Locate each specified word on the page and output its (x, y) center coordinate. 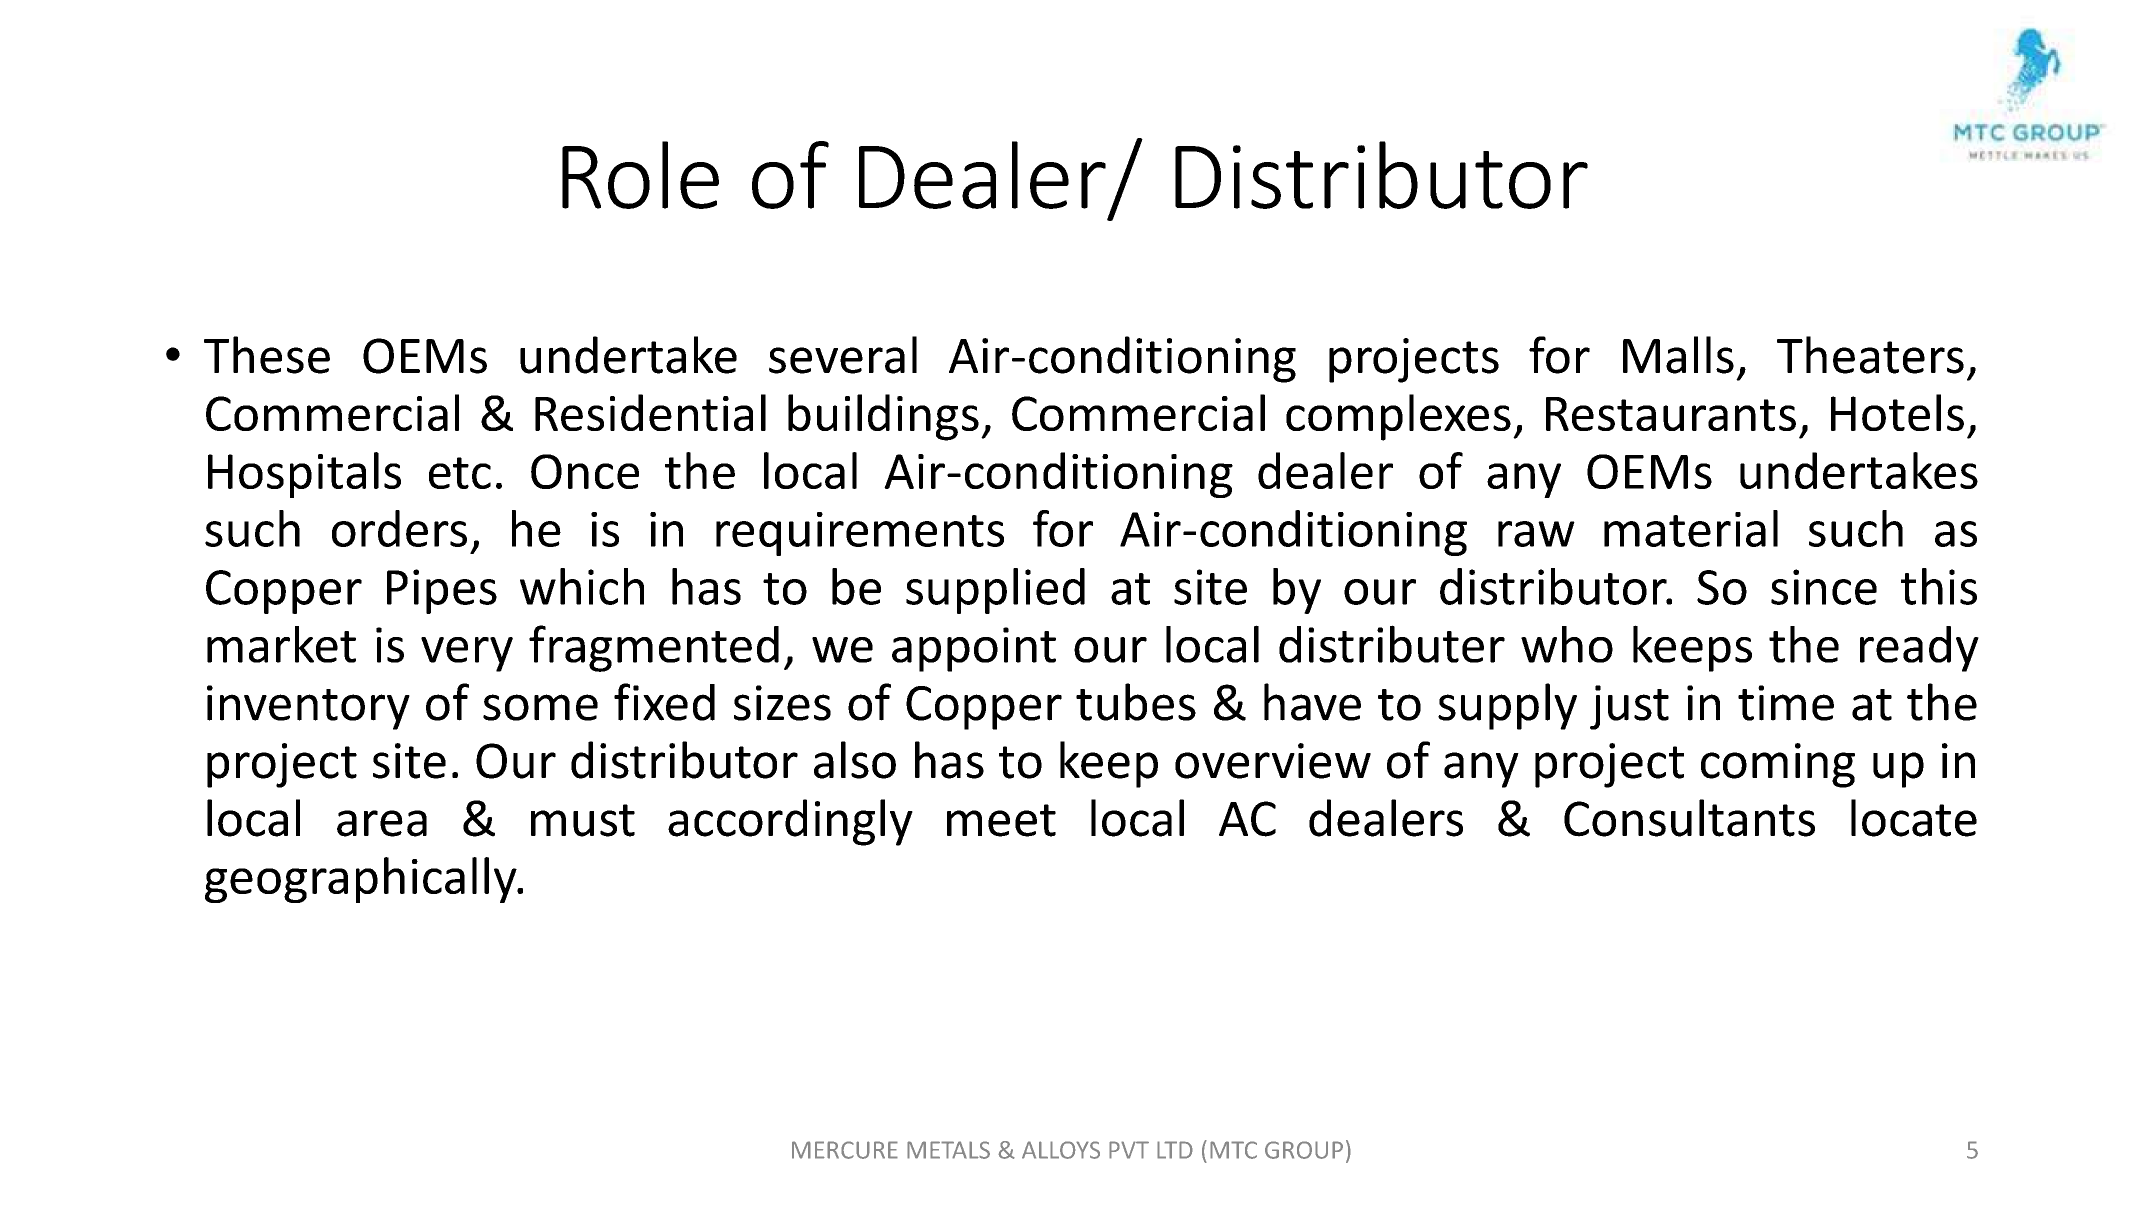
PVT (1129, 1150)
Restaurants (1671, 414)
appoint (974, 649)
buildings (883, 417)
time (1786, 703)
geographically (362, 880)
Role (640, 175)
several (843, 355)
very (467, 654)
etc (460, 473)
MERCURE (845, 1150)
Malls (1678, 355)
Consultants (1689, 818)
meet (1001, 820)
